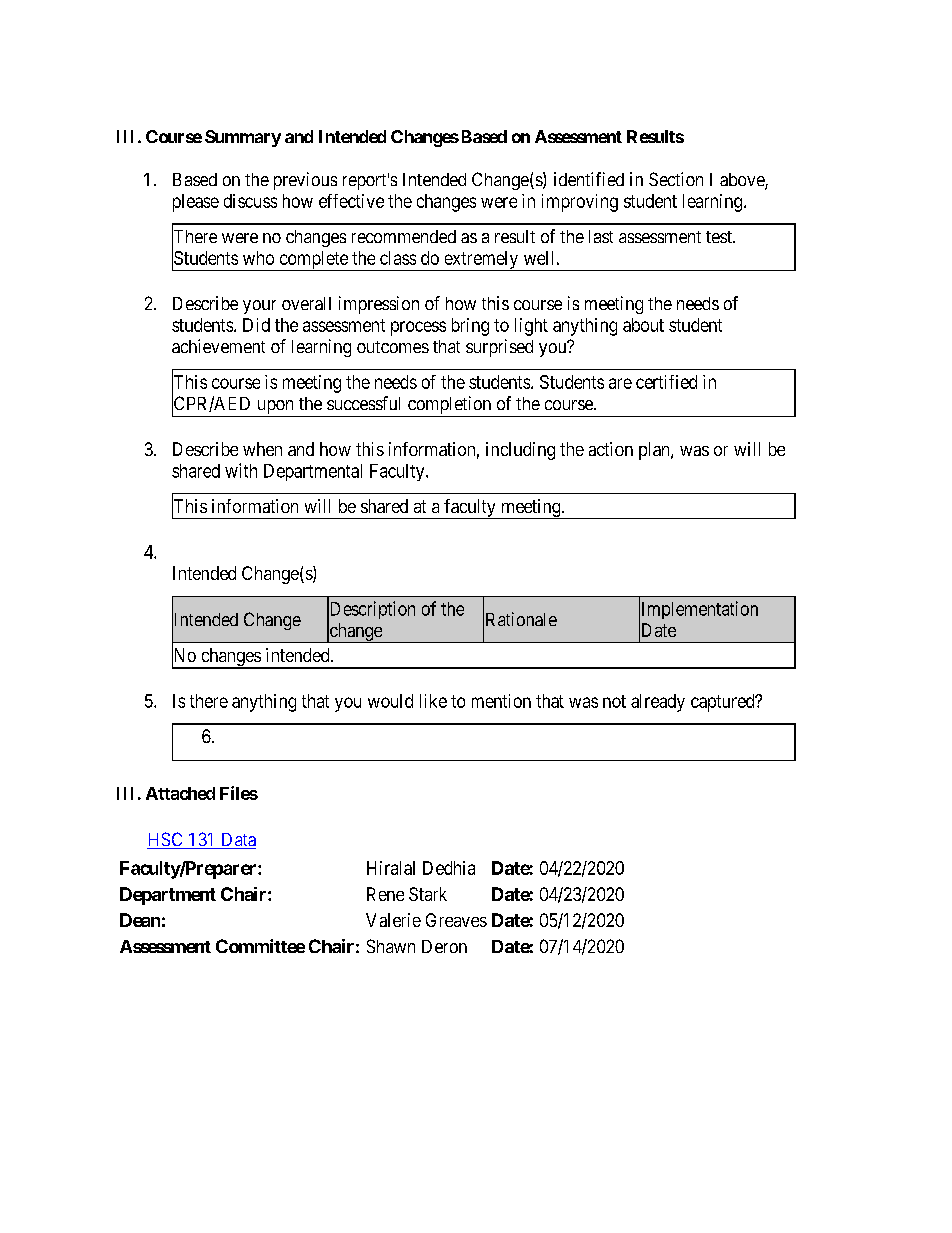 The image size is (952, 1233). I want to click on completion, so click(449, 406).
